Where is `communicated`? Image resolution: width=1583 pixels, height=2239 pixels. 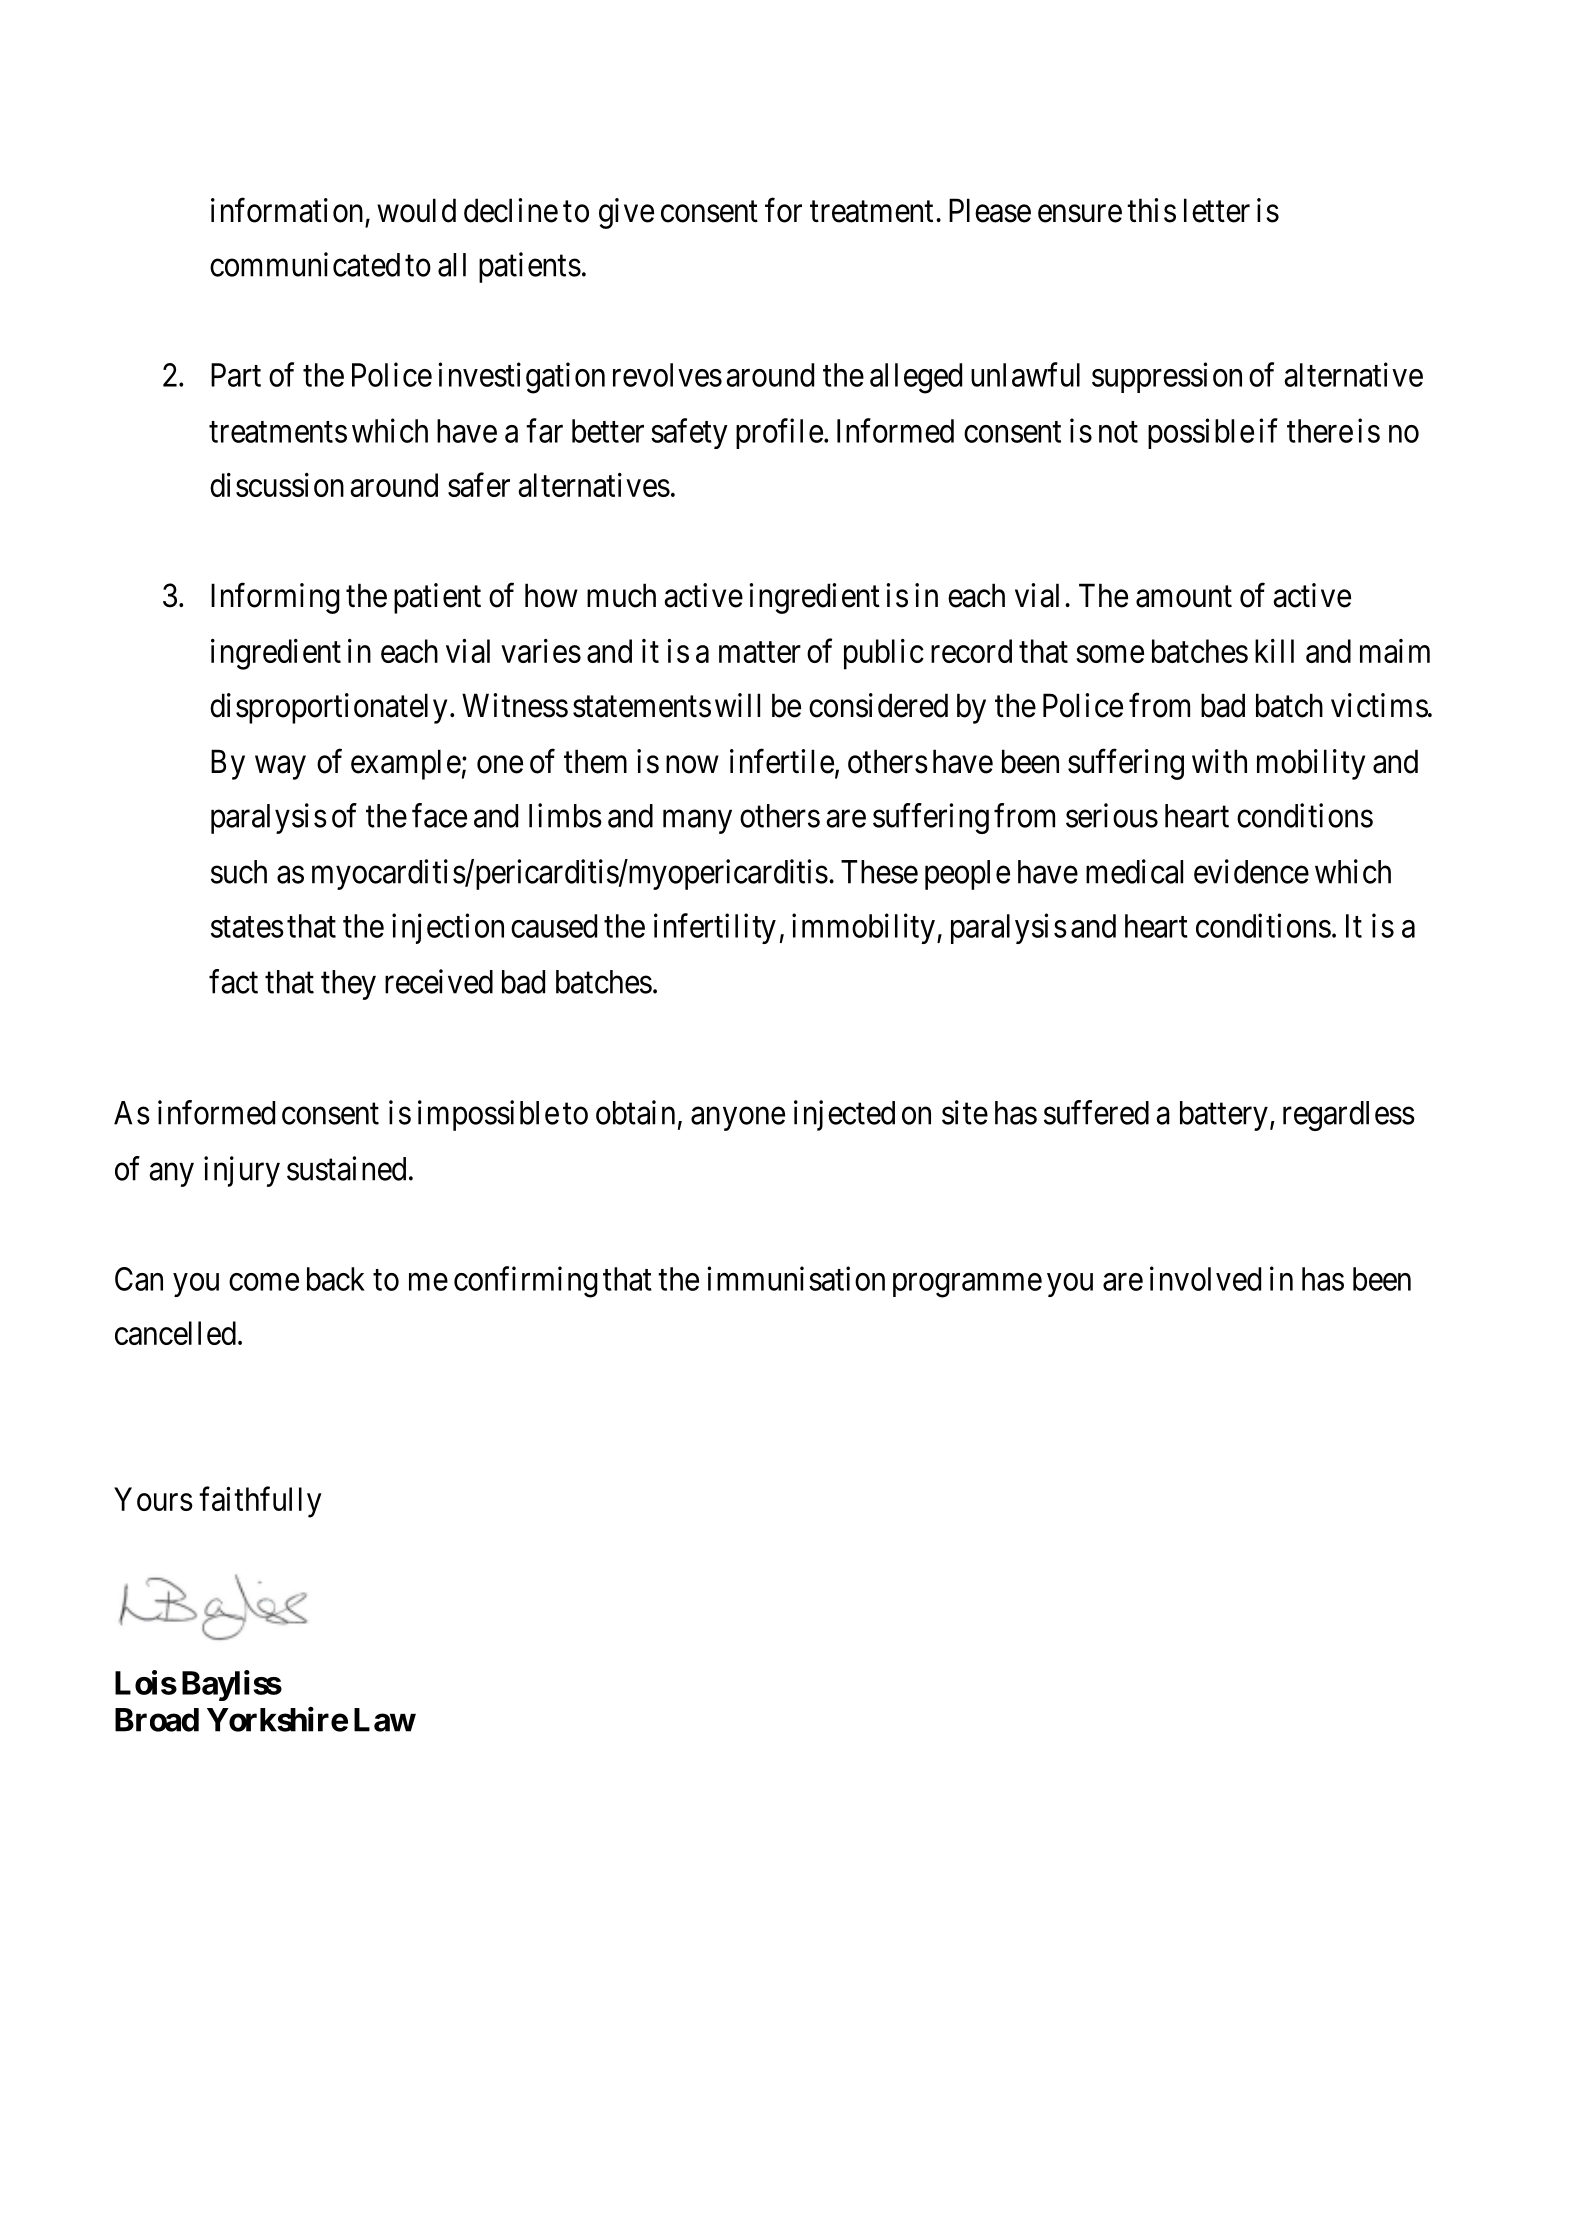
communicated is located at coordinates (305, 264).
